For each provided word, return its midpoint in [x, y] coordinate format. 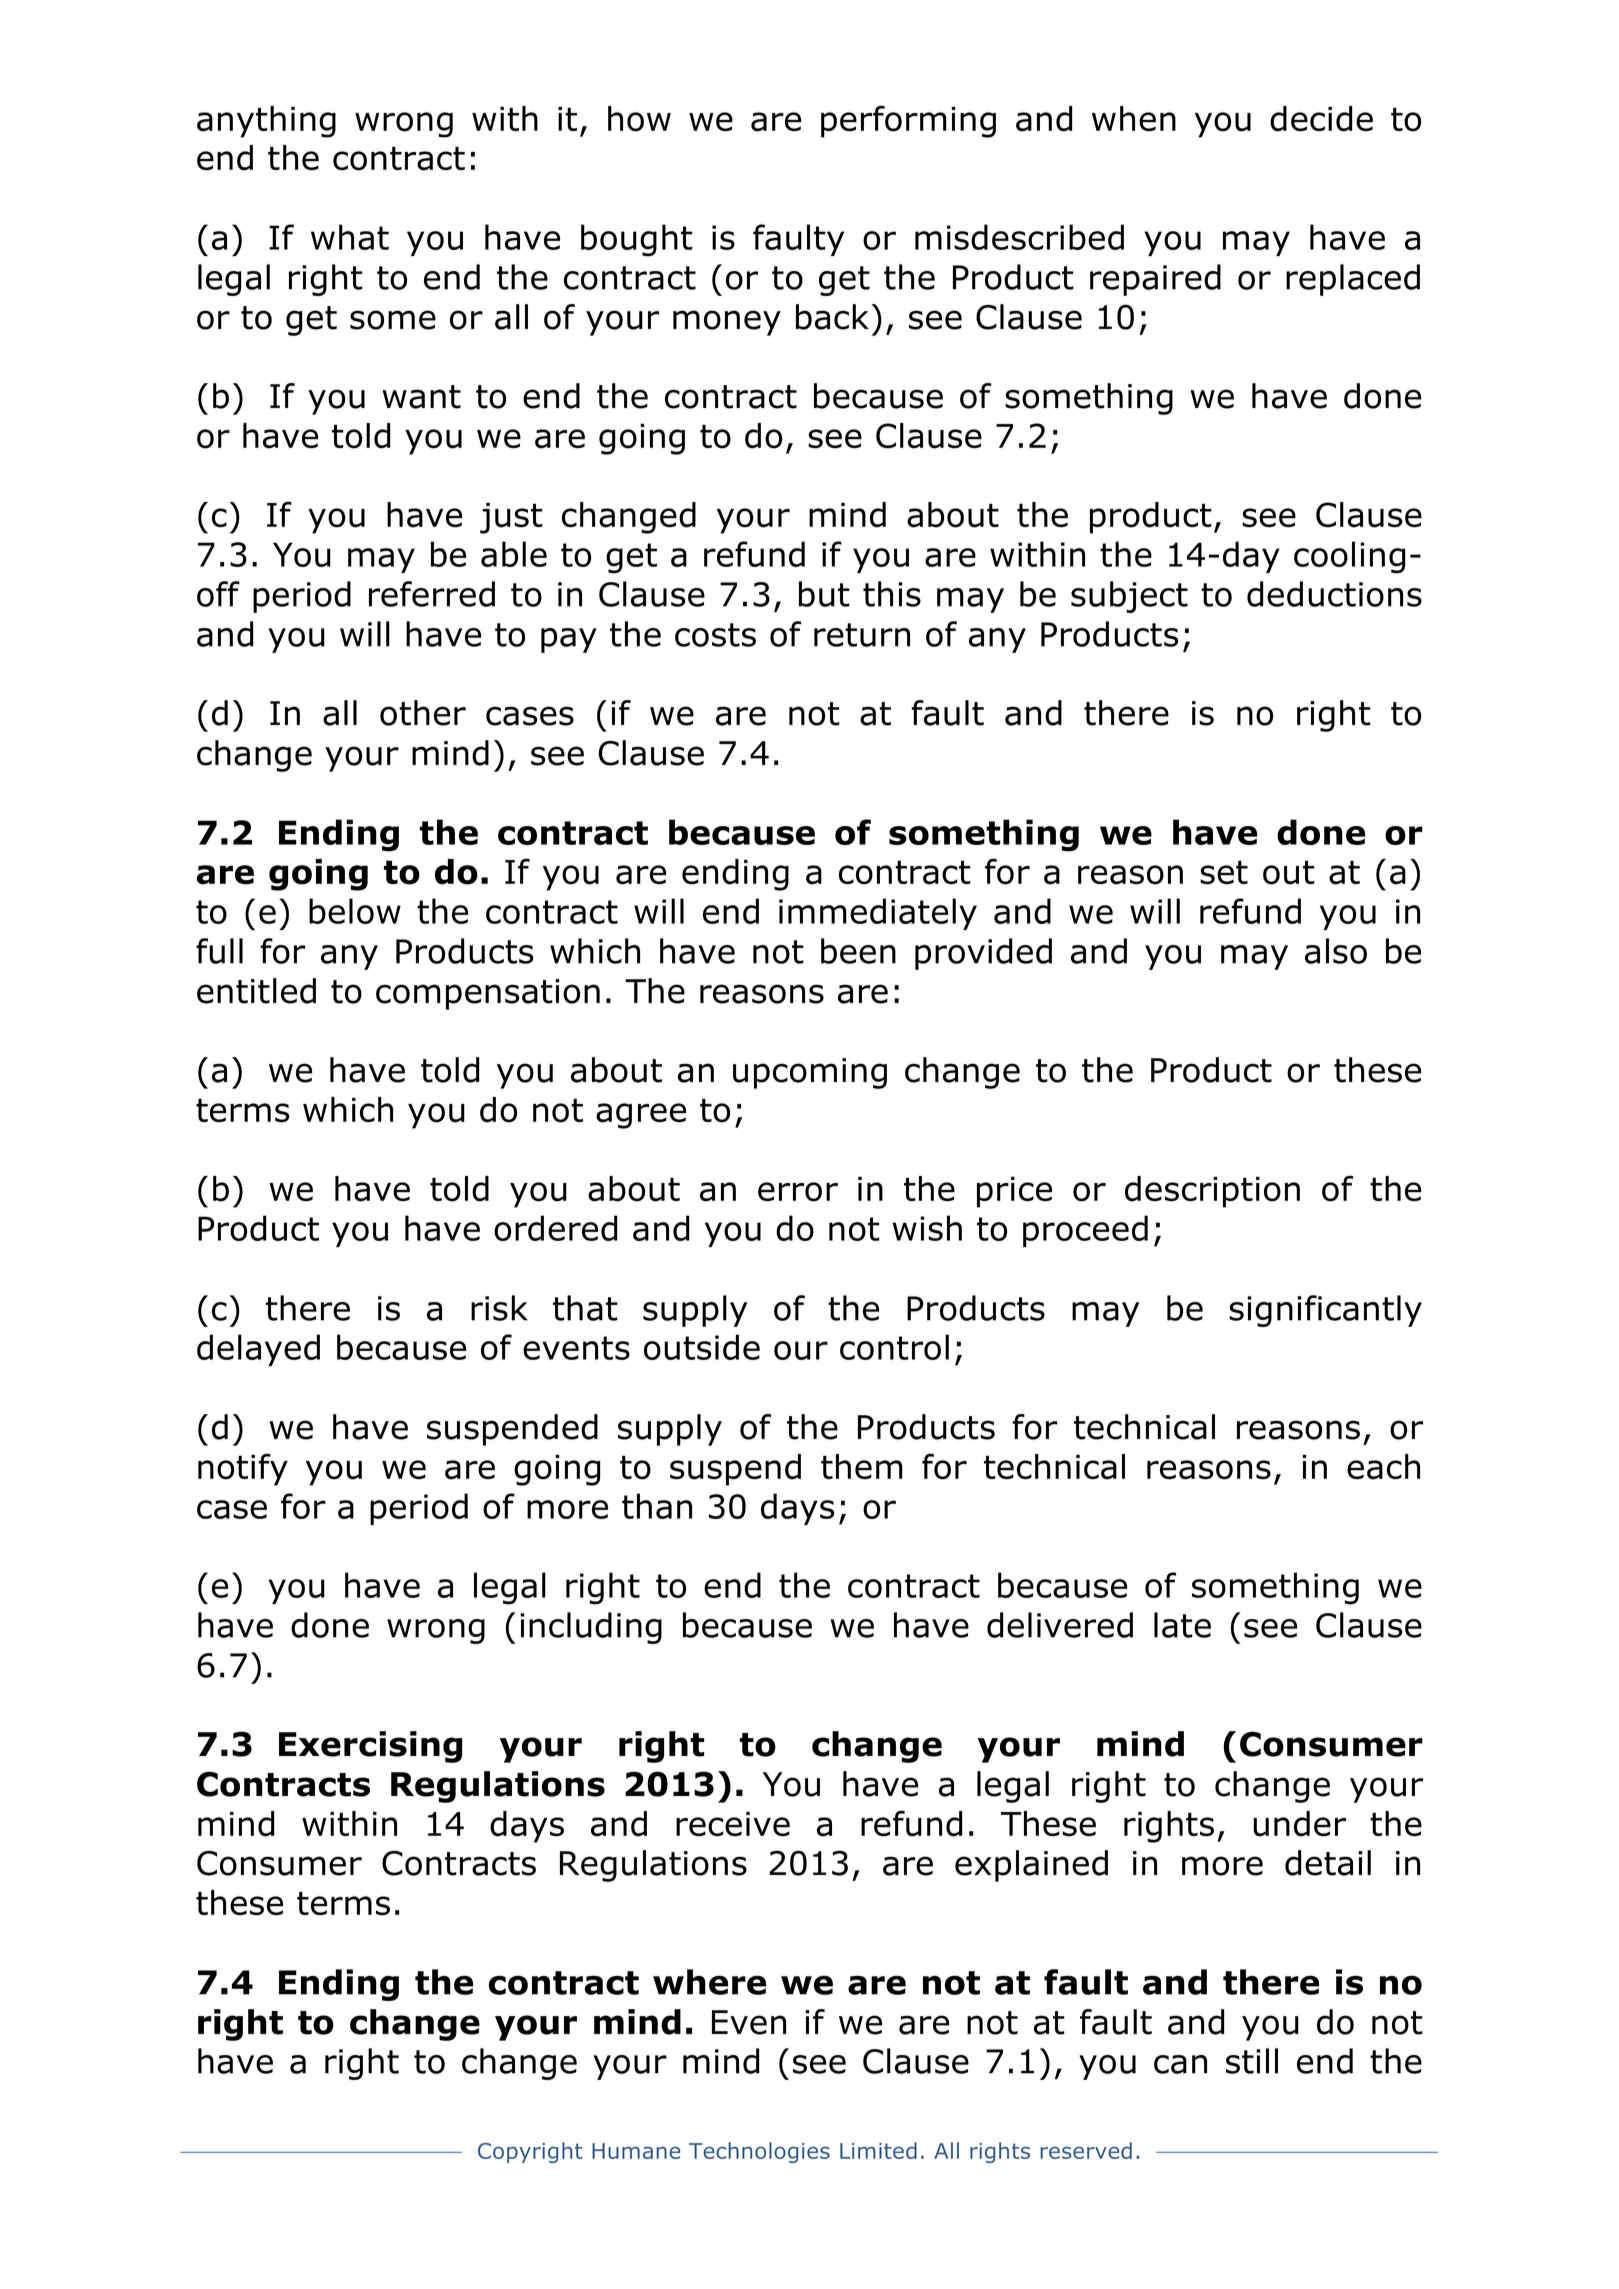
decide [1321, 119]
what [350, 237]
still [1252, 2061]
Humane [636, 2151]
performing [908, 121]
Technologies [759, 2152]
